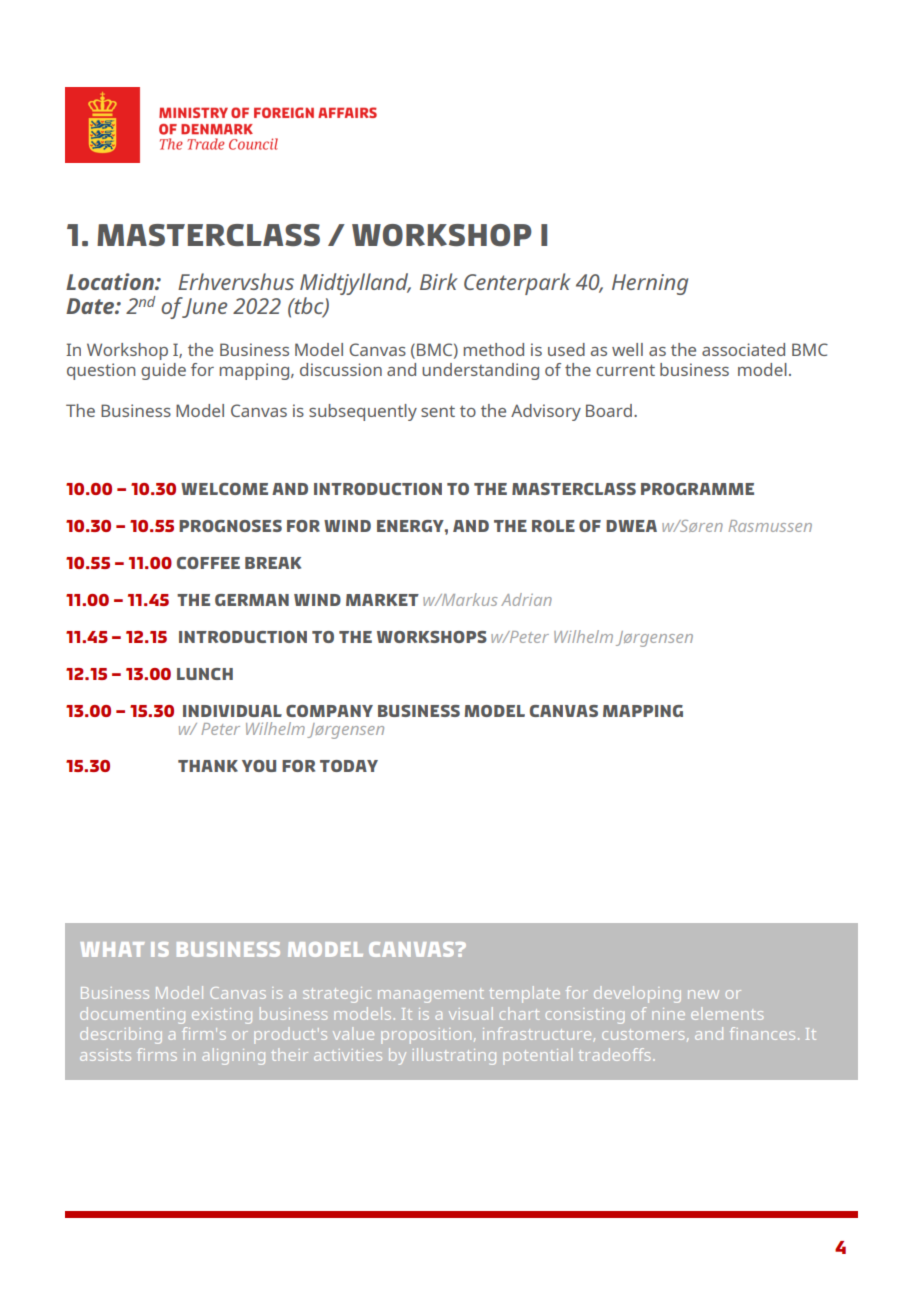 The height and width of the document is (1308, 924). Describe the element at coordinates (526, 599) in the document. I see `Adrian` at that location.
